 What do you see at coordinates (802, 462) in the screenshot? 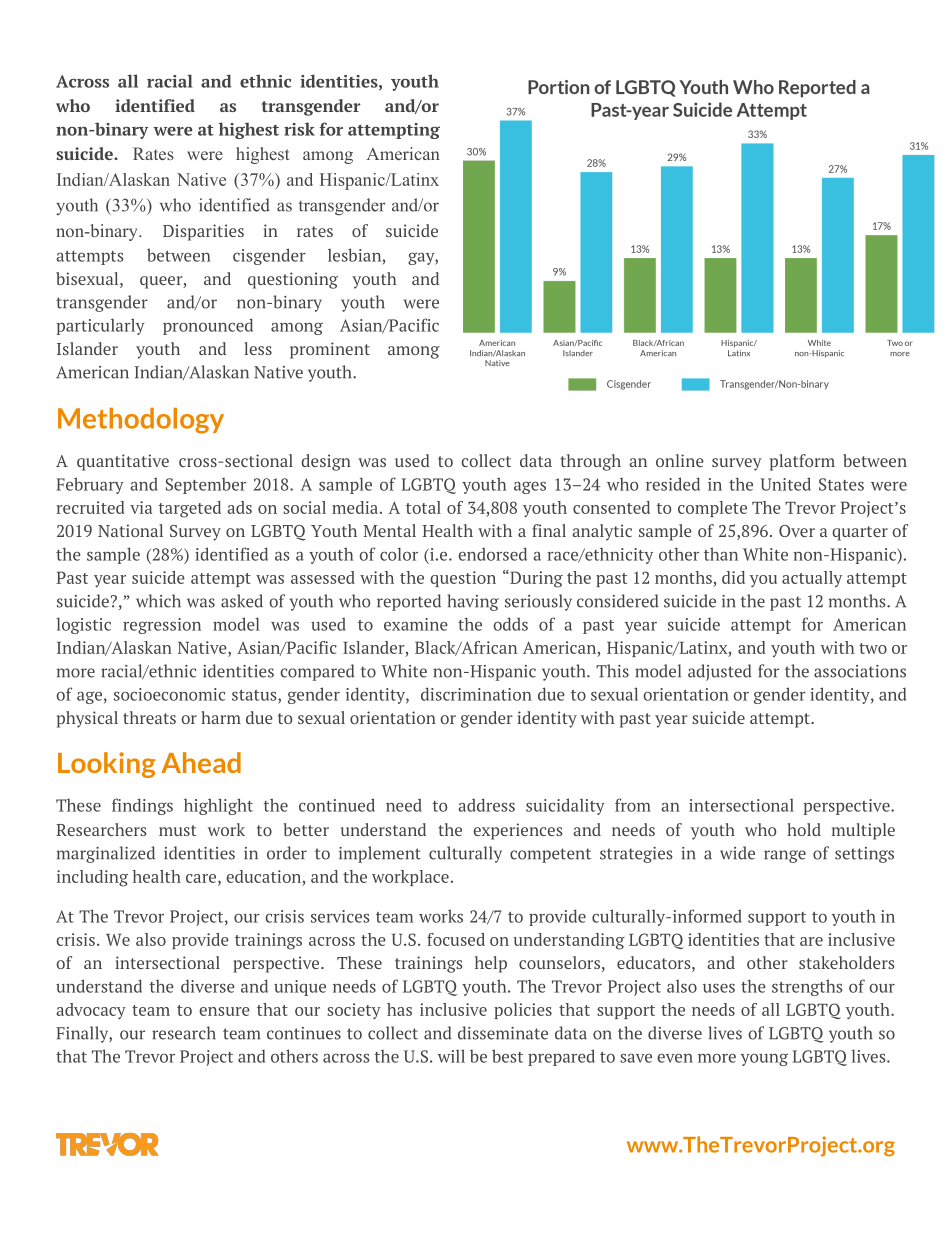
I see `platform` at bounding box center [802, 462].
